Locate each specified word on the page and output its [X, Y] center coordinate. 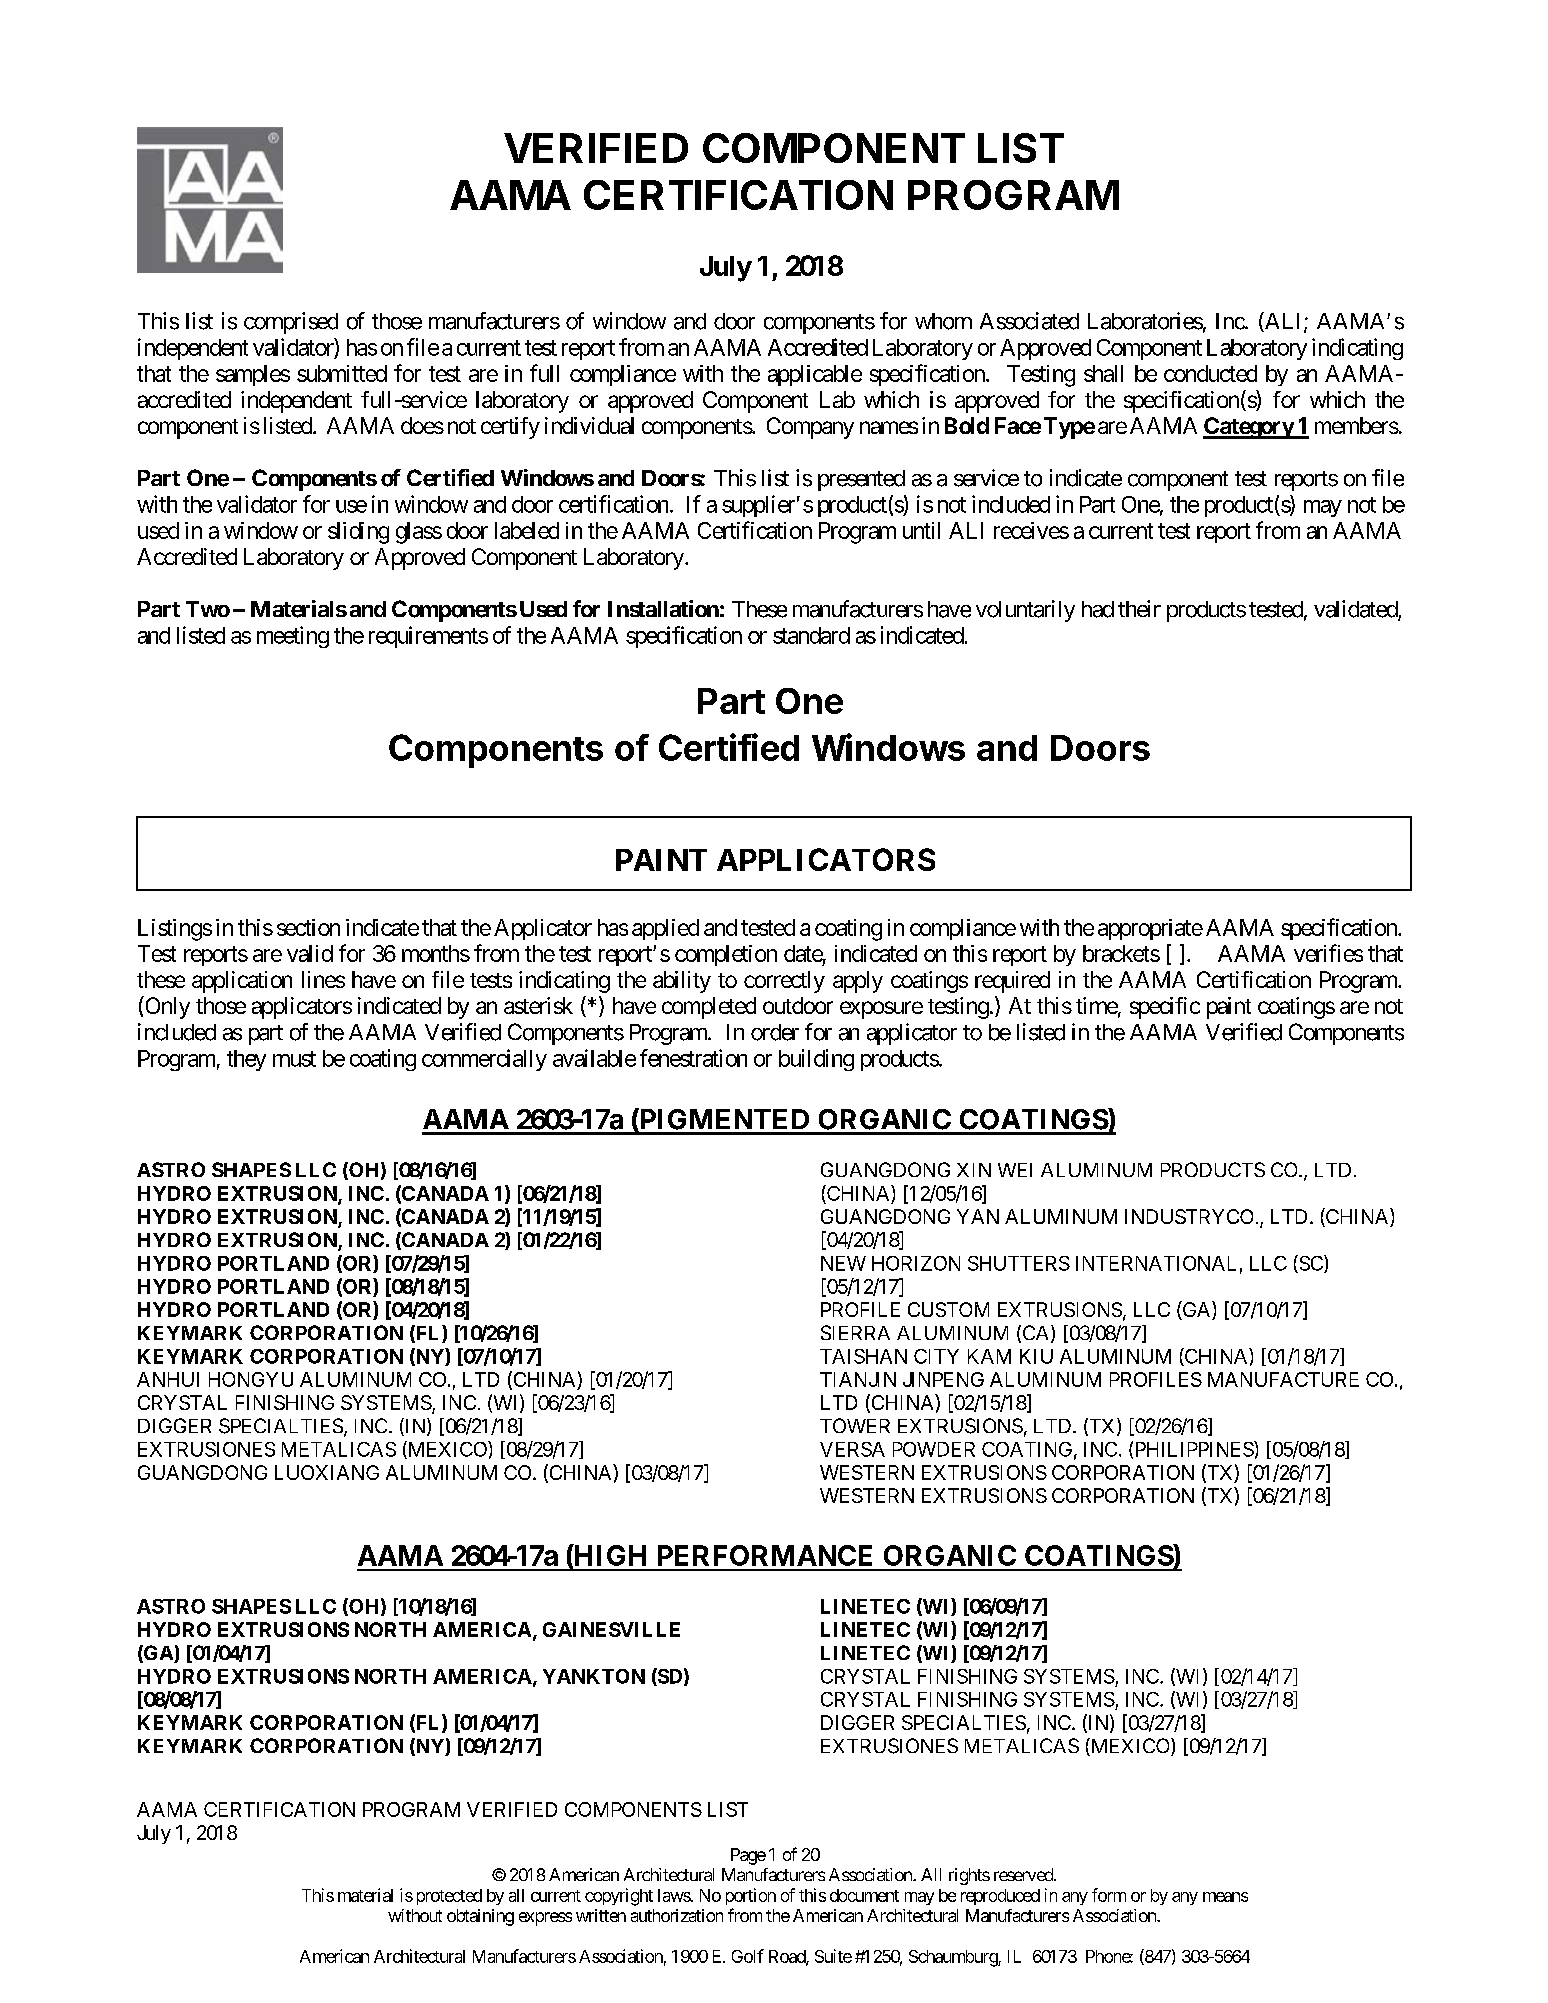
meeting [293, 637]
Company [810, 428]
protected [449, 1897]
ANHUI [168, 1379]
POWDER [934, 1449]
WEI [1015, 1170]
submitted [342, 373]
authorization [677, 1915]
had [1098, 609]
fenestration [693, 1058]
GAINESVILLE [611, 1629]
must [294, 1059]
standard [811, 635]
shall [1103, 373]
